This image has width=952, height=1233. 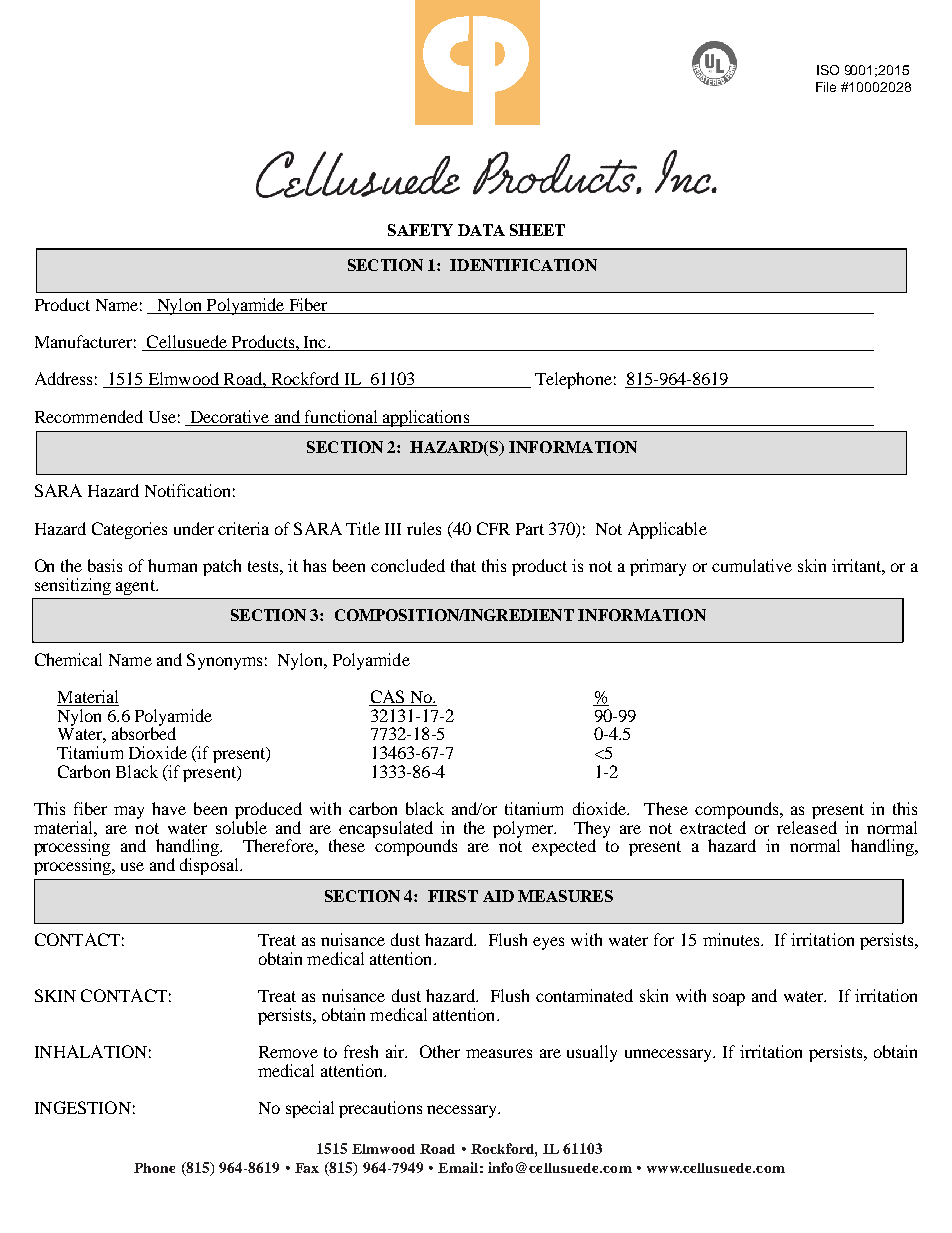 I want to click on DATA, so click(x=481, y=230).
